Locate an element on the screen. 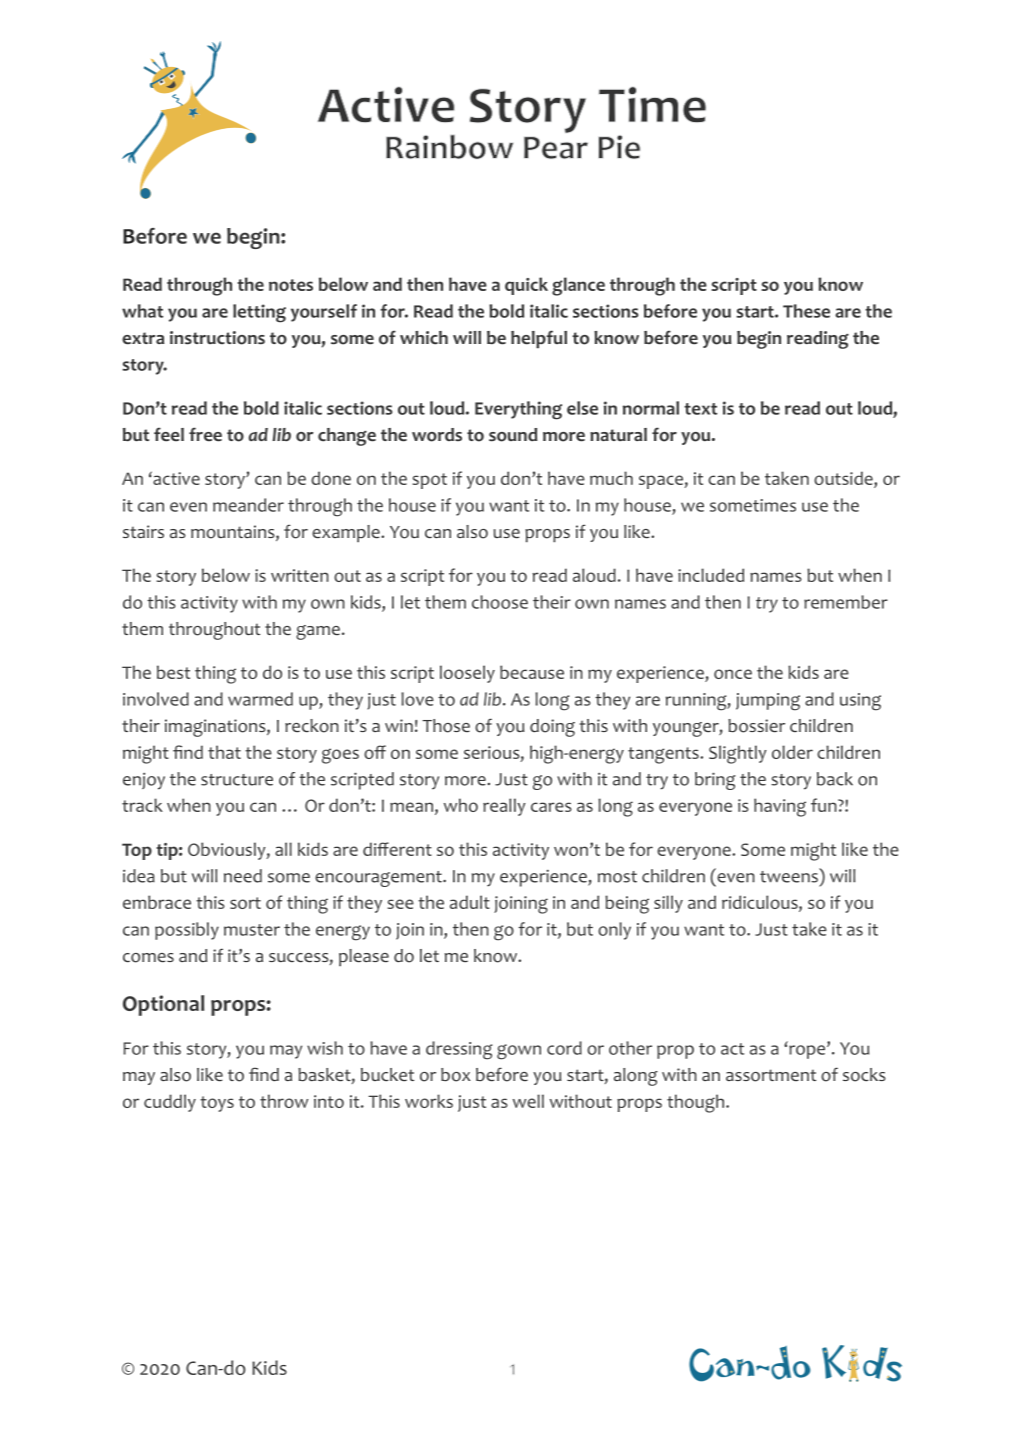 The image size is (1025, 1450). toys is located at coordinates (217, 1104).
